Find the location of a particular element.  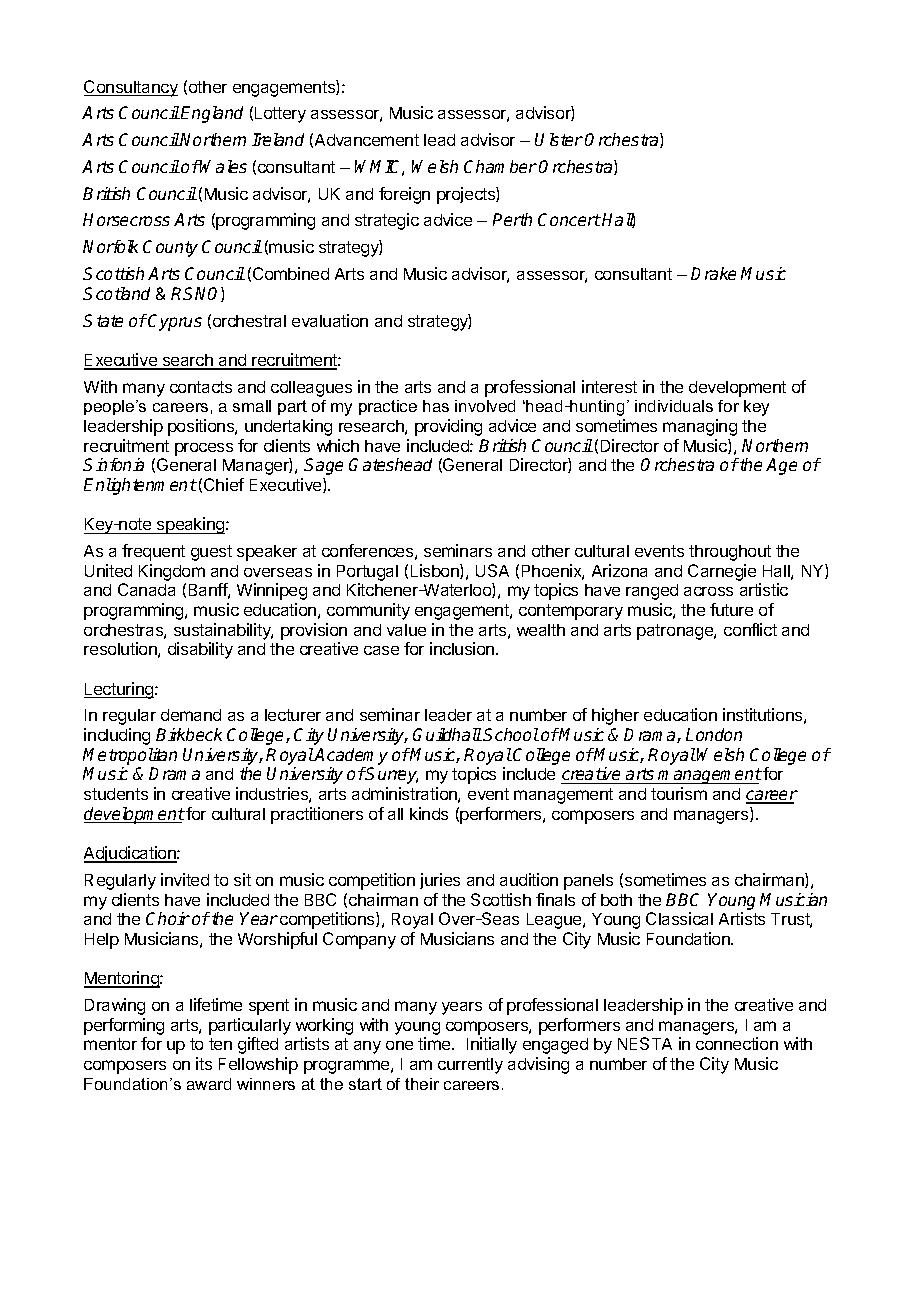

its is located at coordinates (204, 1063).
